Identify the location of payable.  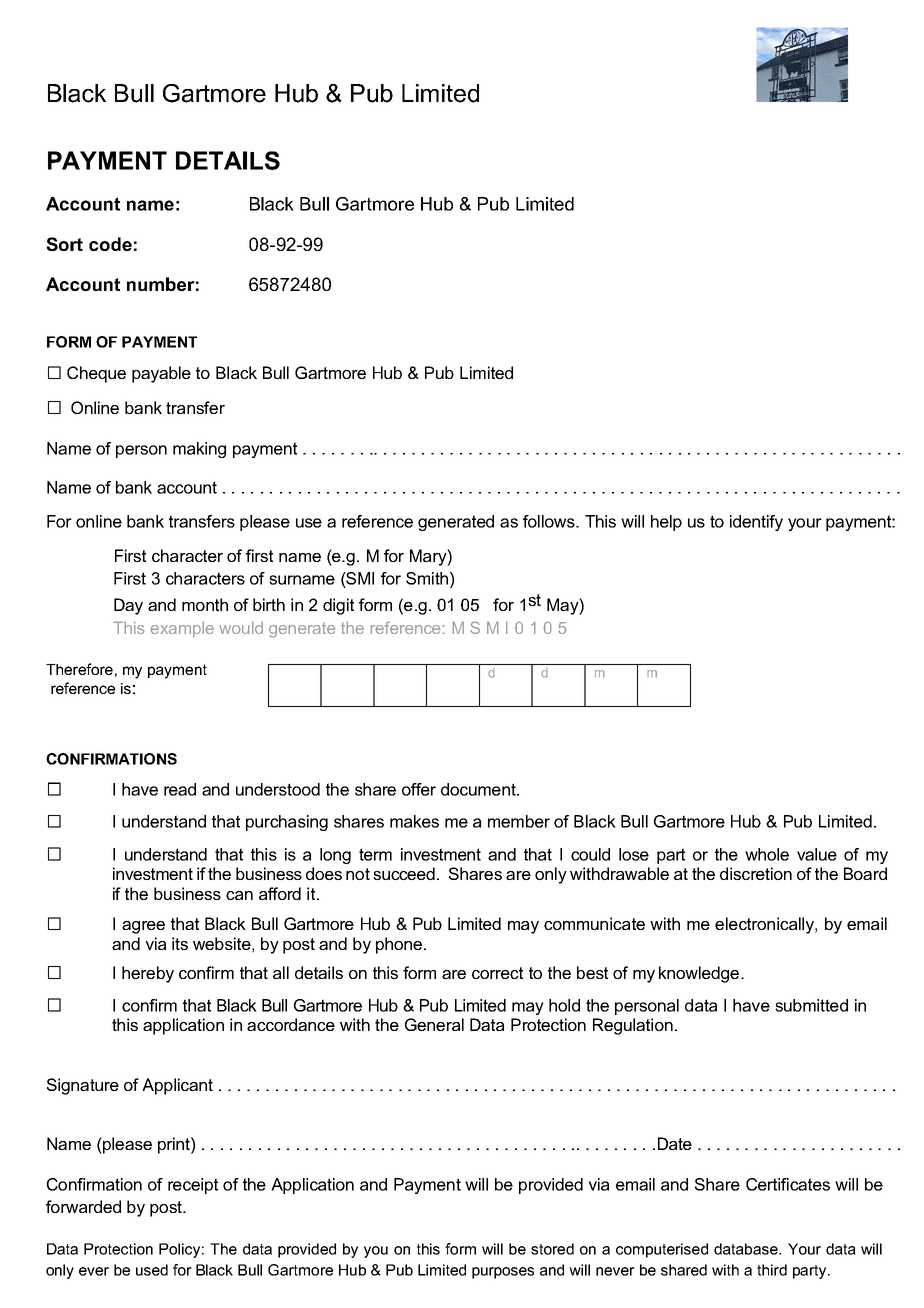
(161, 374).
